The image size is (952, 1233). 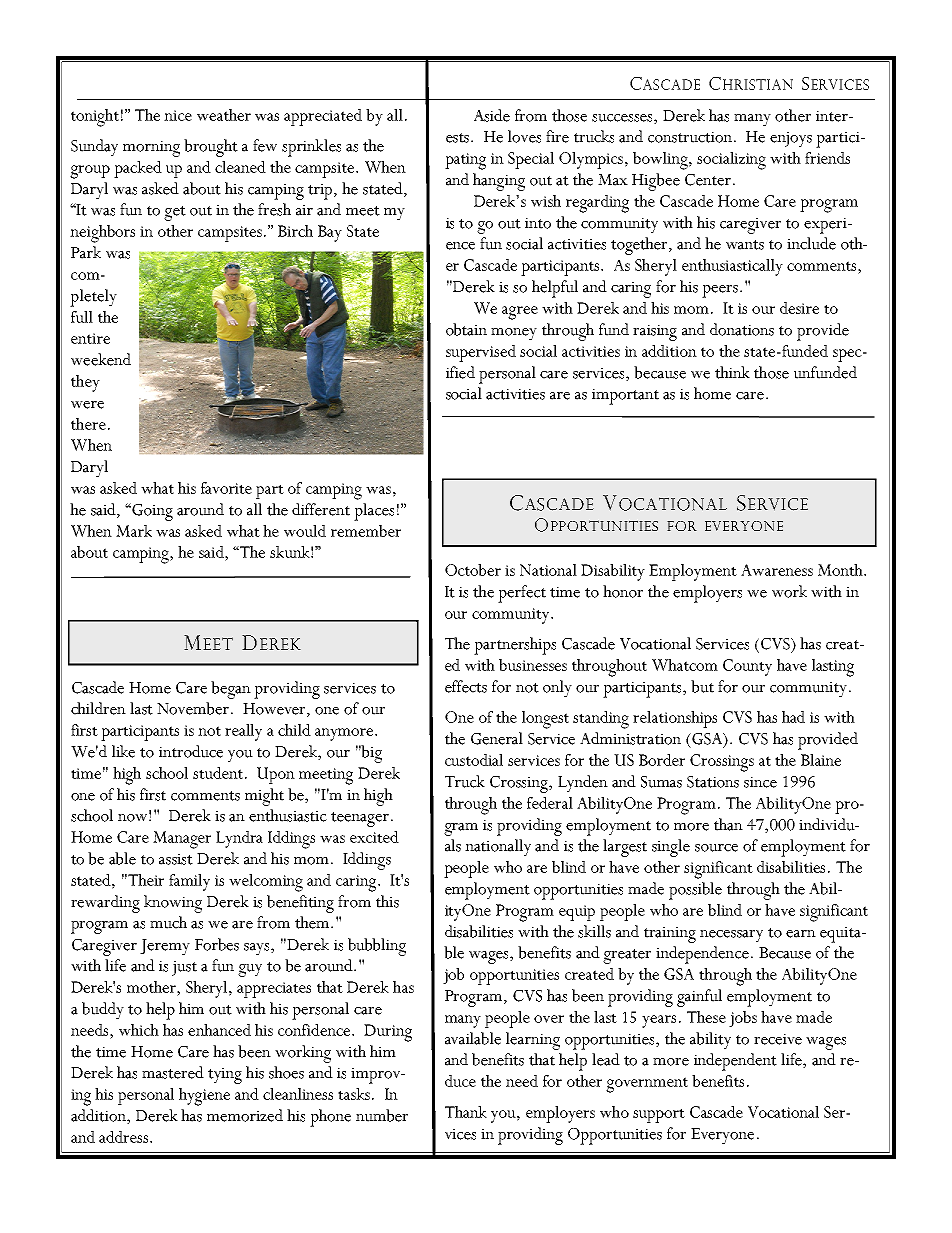 I want to click on number, so click(x=382, y=1115).
